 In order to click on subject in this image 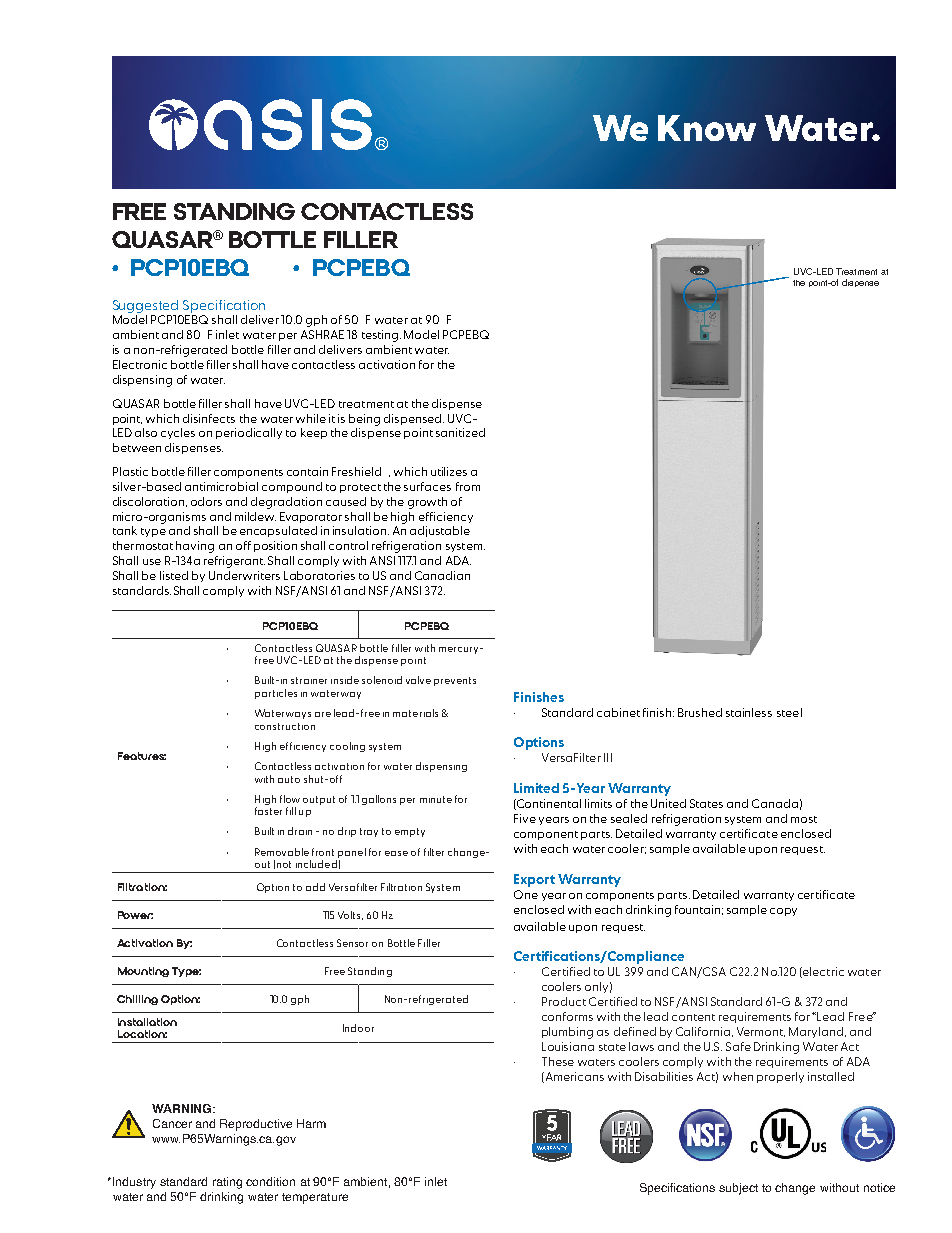, I will do `click(738, 1189)`.
